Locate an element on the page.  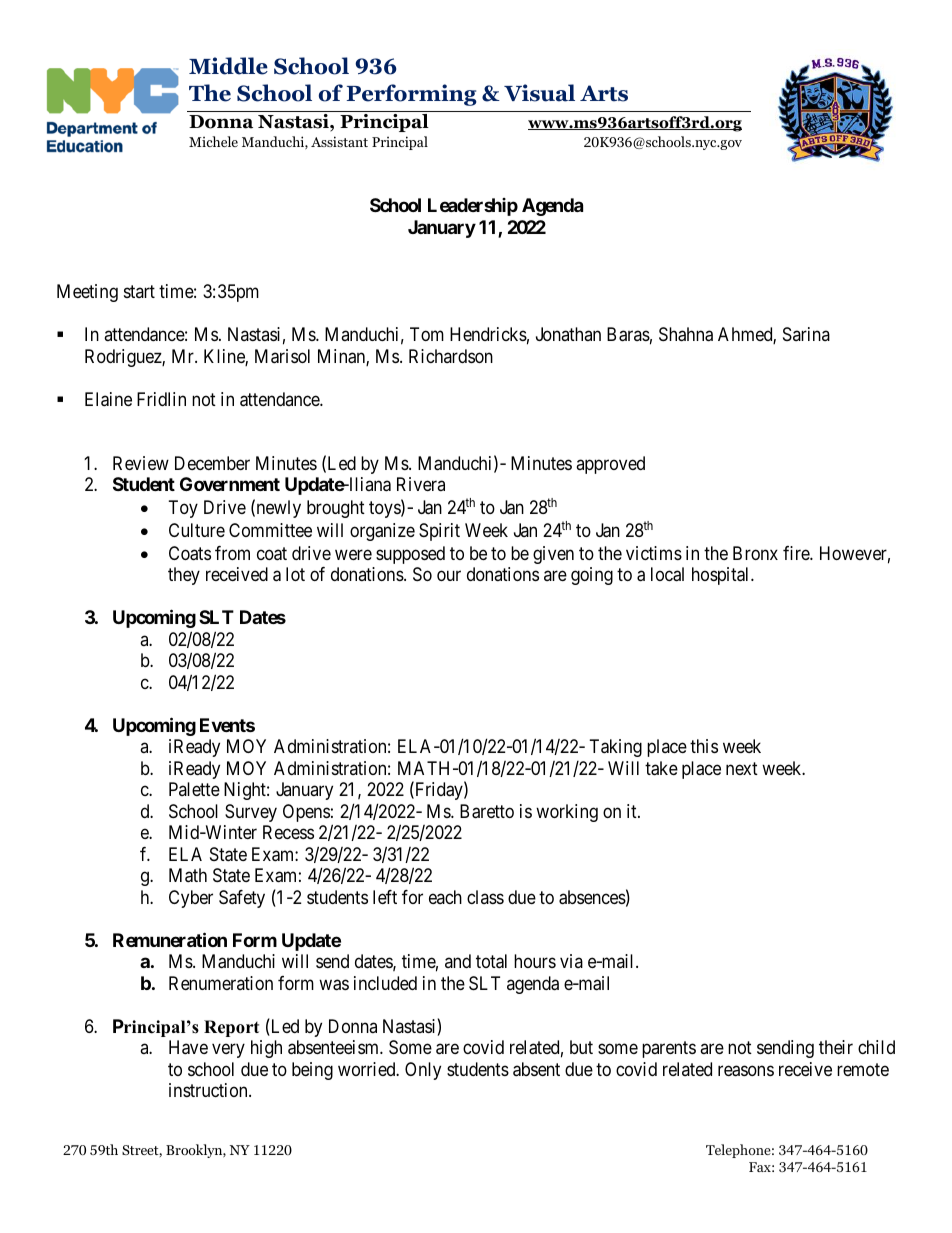
start is located at coordinates (139, 291).
